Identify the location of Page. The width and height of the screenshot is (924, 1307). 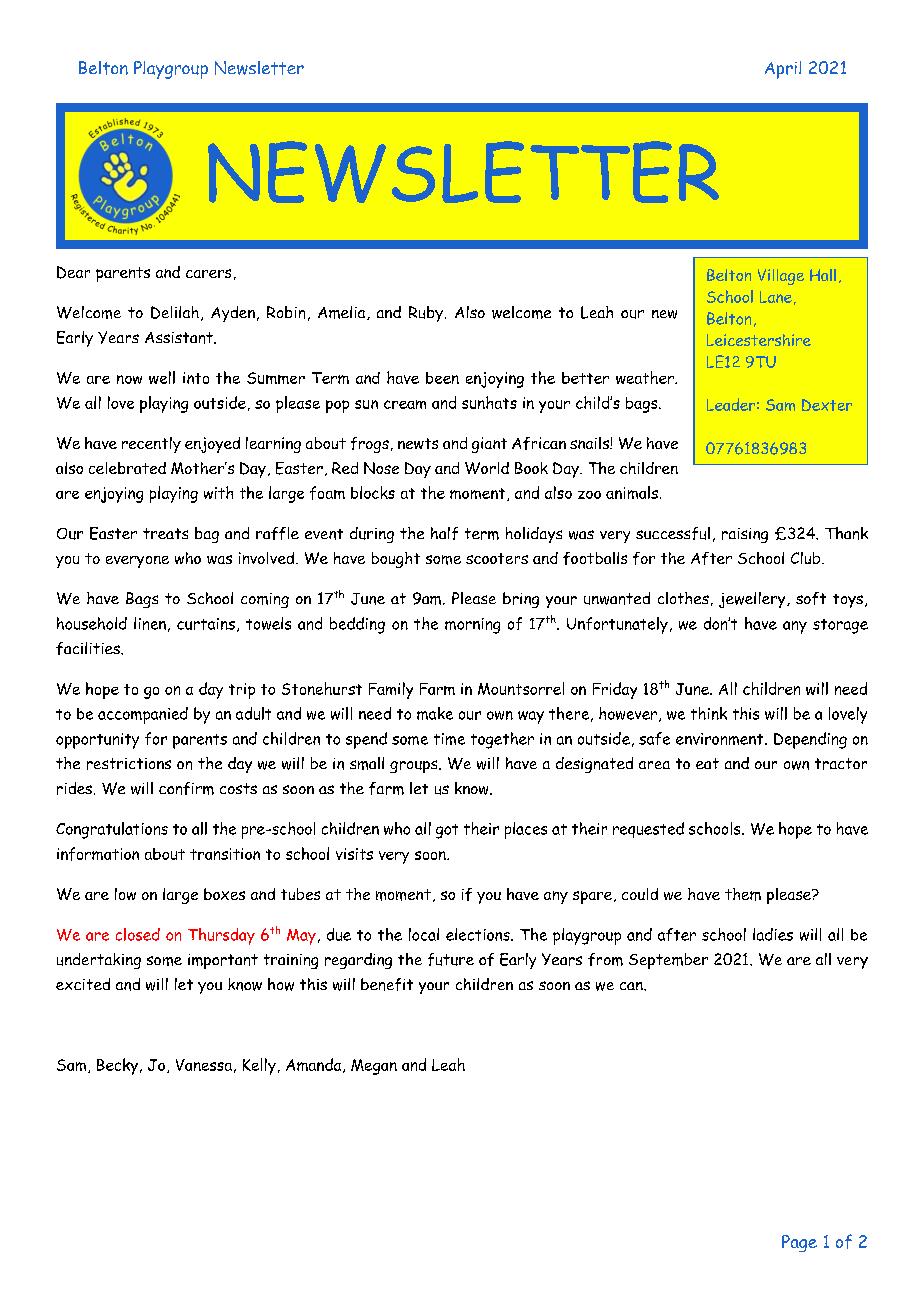
(799, 1243).
